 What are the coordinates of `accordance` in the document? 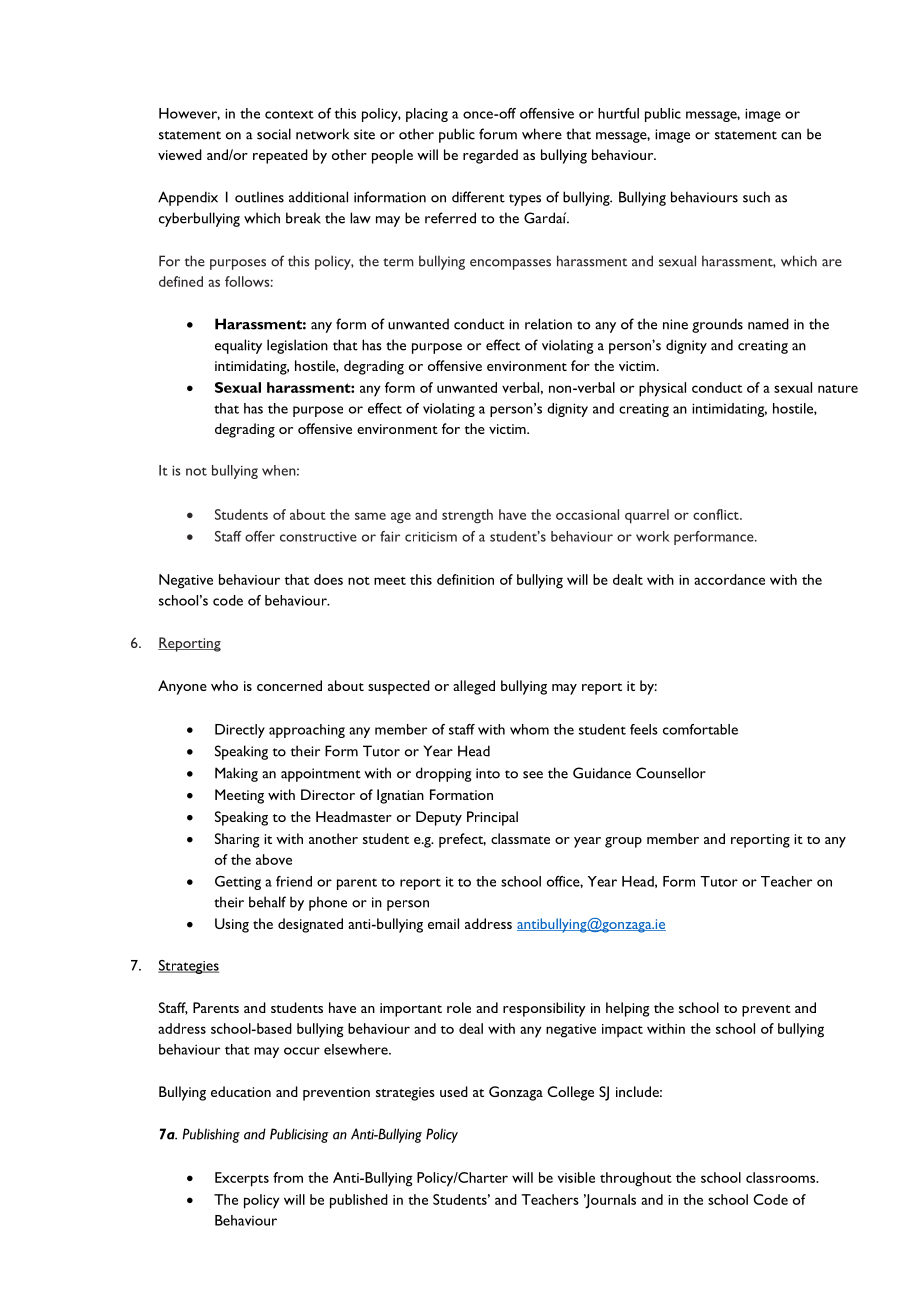 It's located at (729, 579).
